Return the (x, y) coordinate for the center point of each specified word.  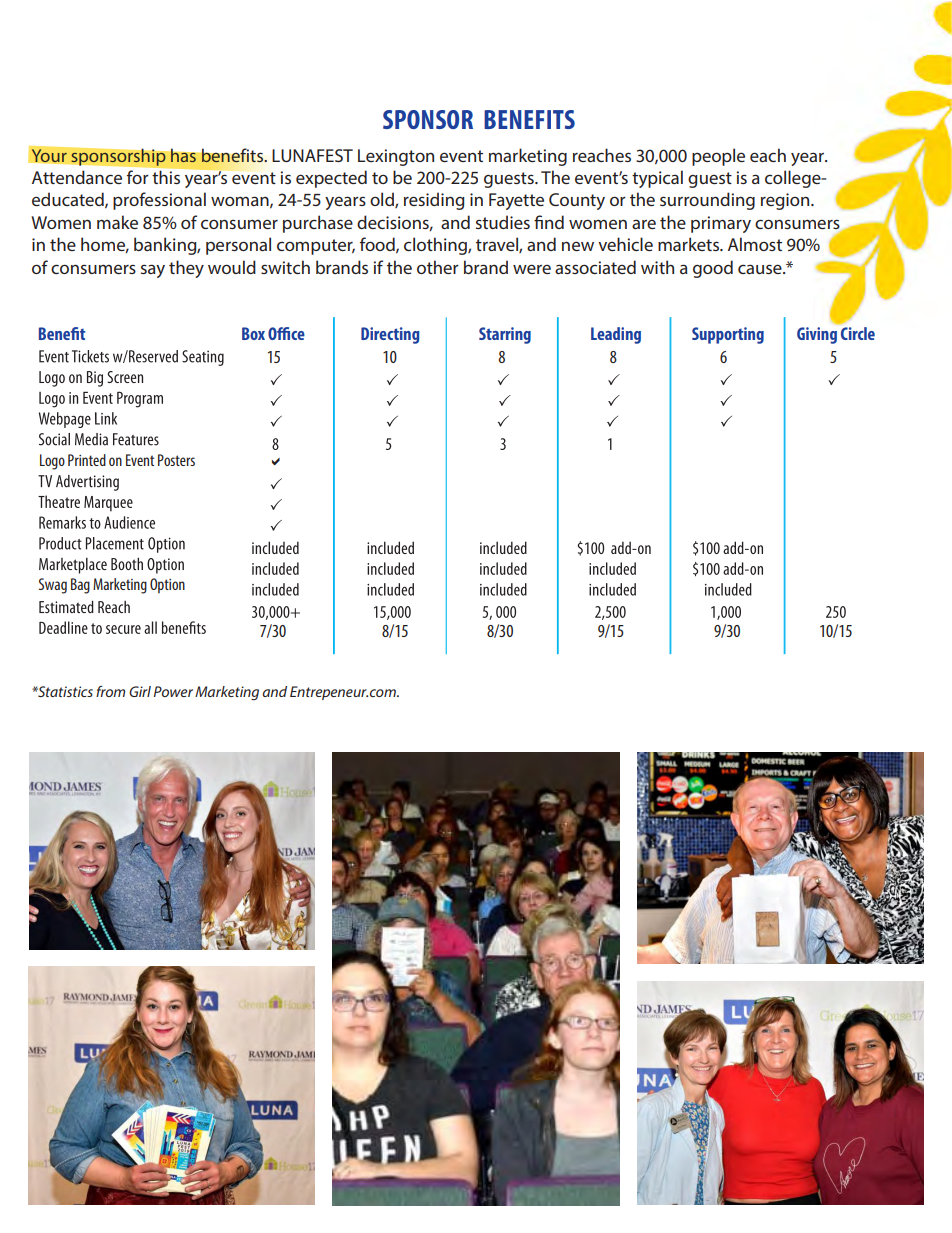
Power (173, 691)
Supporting (728, 335)
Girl (140, 691)
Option (167, 586)
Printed (87, 460)
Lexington (396, 157)
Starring (505, 335)
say (153, 271)
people (718, 157)
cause (761, 269)
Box (253, 333)
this (166, 177)
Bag (80, 586)
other (438, 267)
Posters (176, 460)
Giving (817, 335)
